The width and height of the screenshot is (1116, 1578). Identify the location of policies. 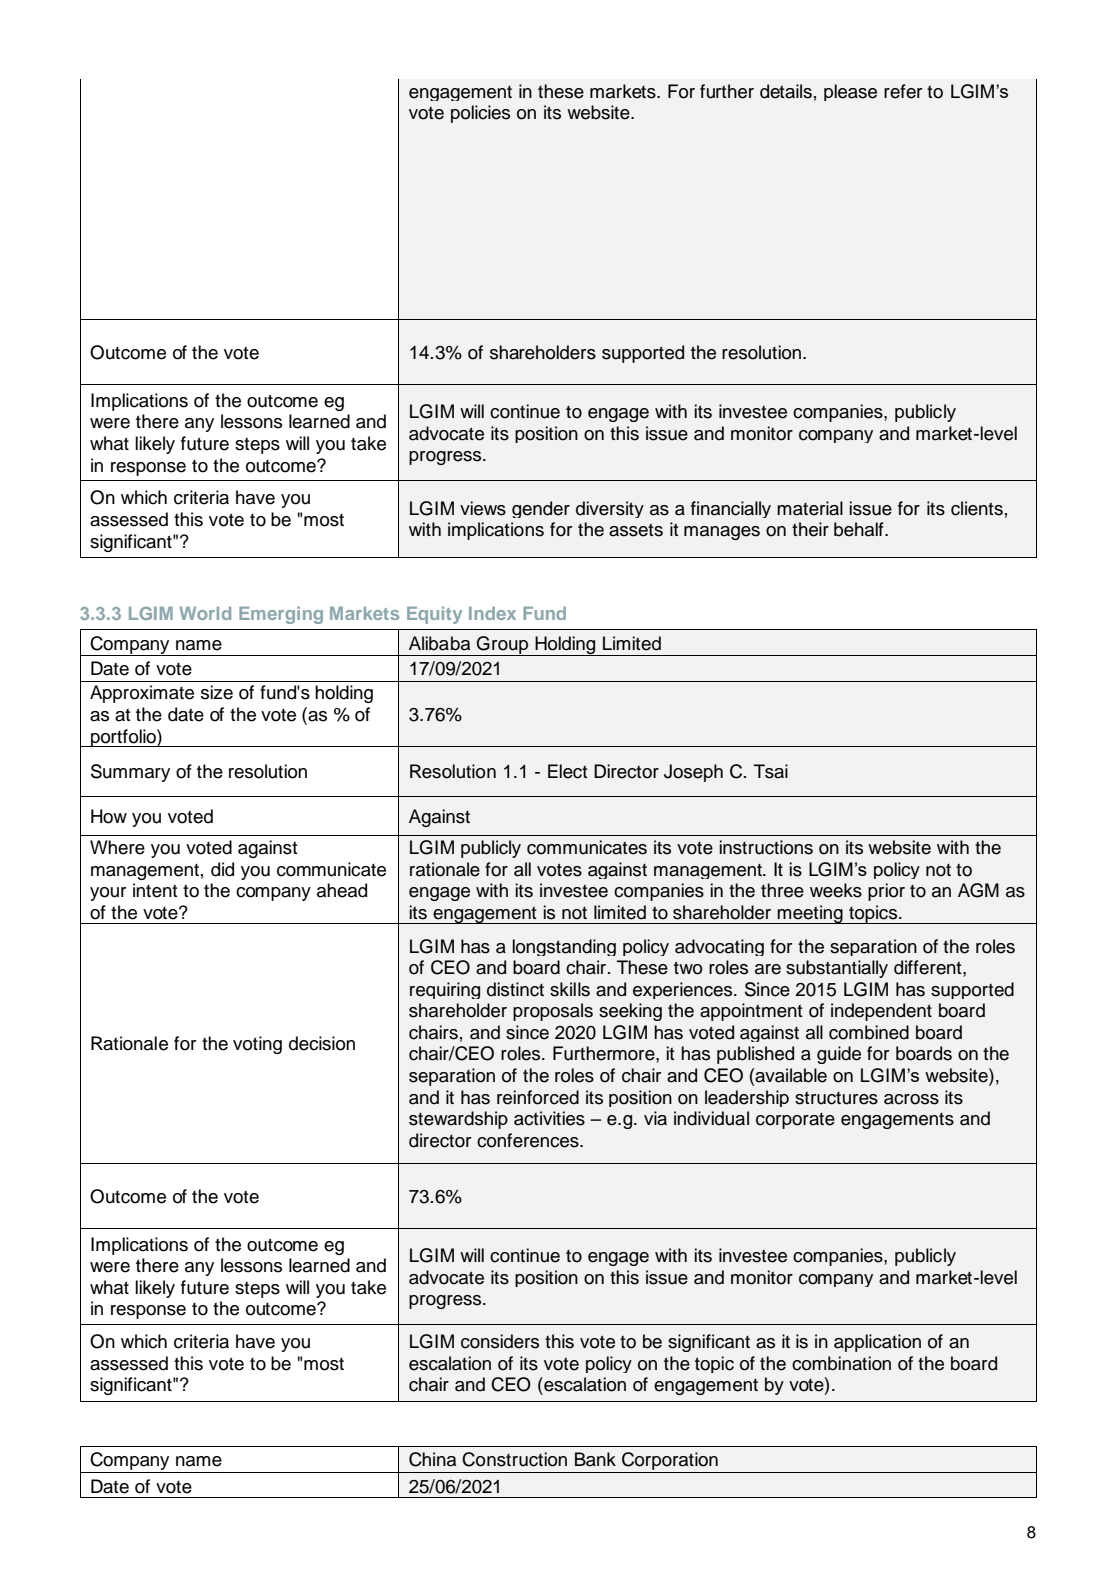
(480, 114).
